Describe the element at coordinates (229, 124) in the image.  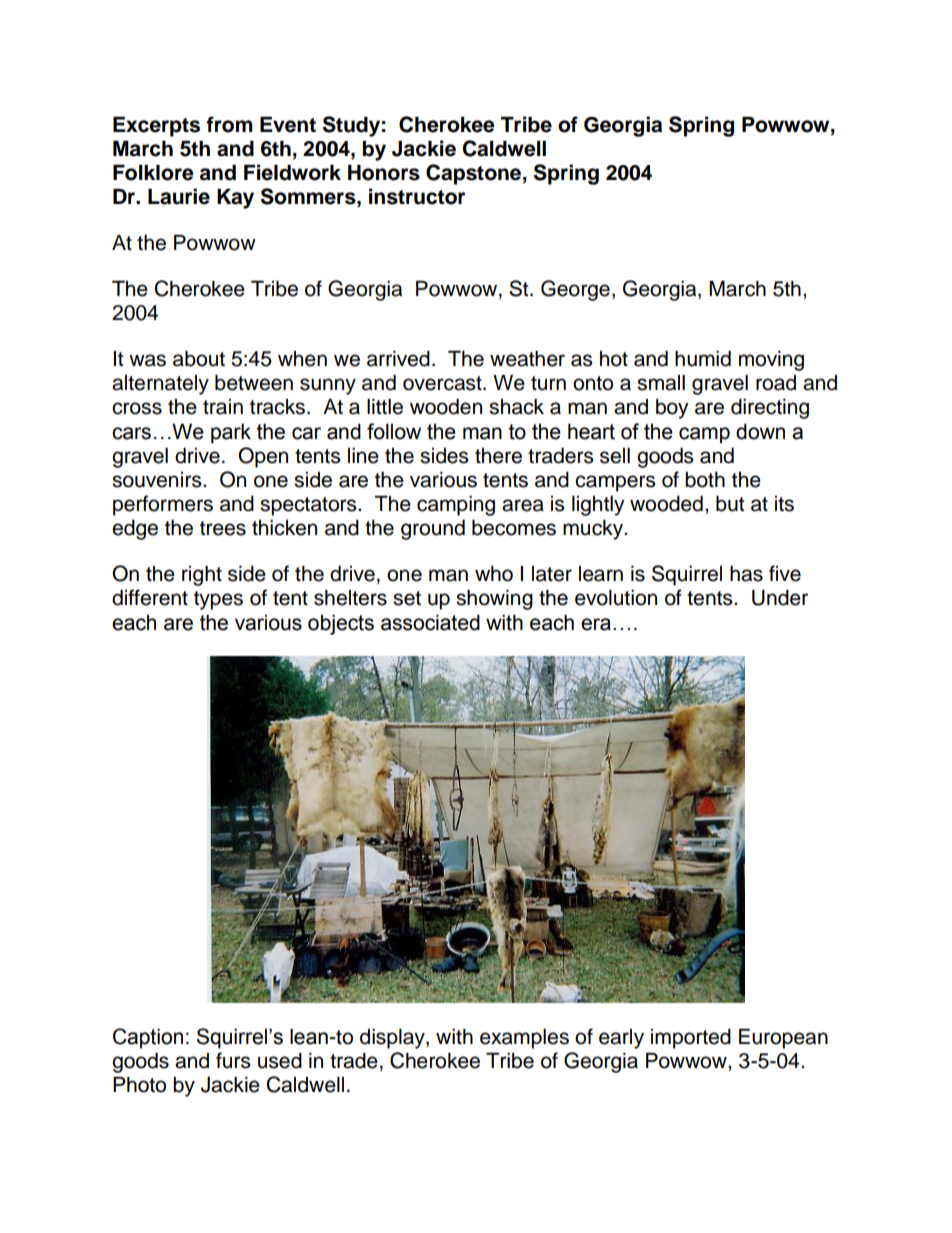
I see `from` at that location.
